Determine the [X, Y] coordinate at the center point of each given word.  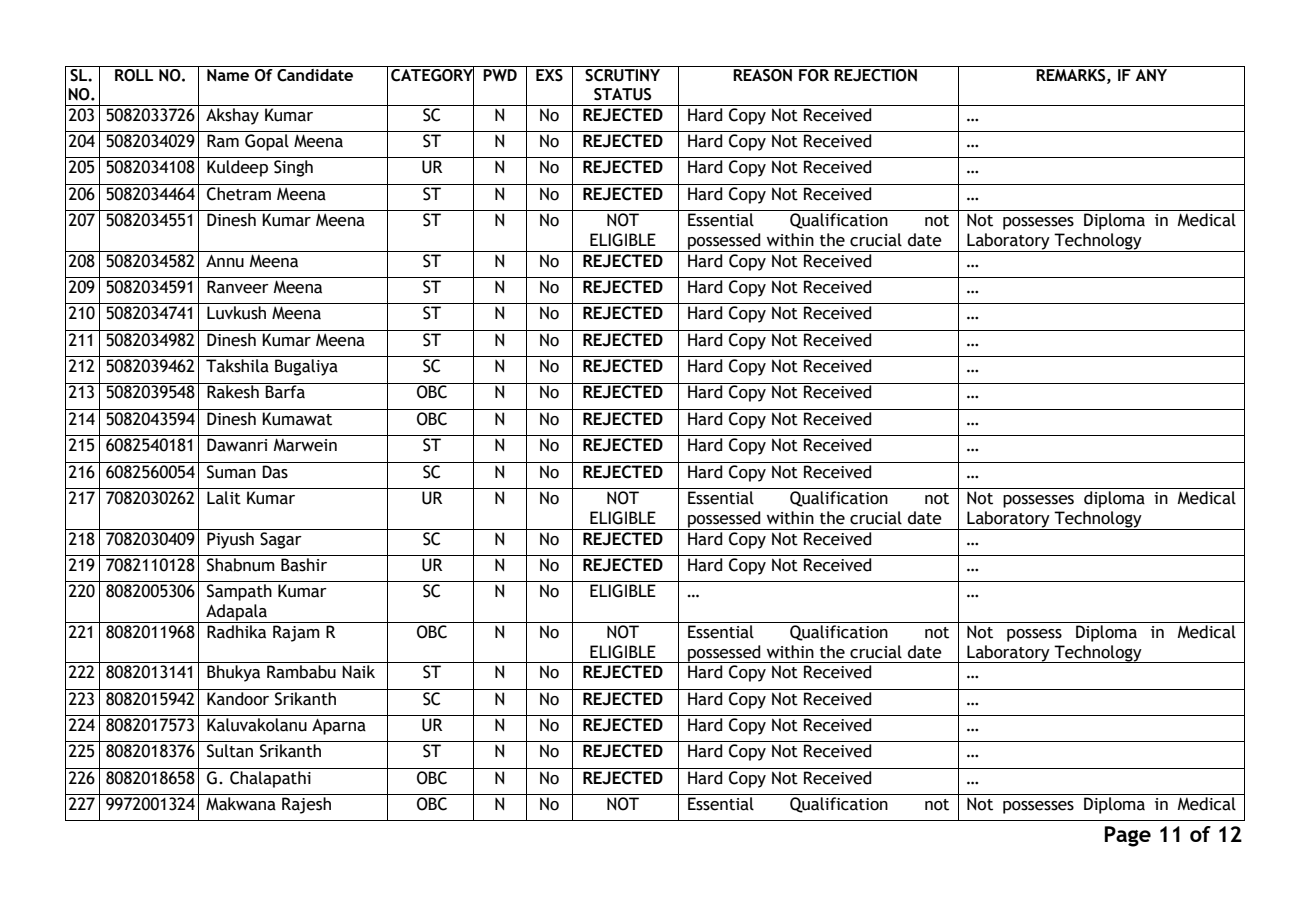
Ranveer [238, 287]
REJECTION [875, 75]
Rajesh [306, 805]
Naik [358, 672]
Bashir [304, 565]
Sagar [281, 540]
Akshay [232, 115]
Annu [225, 261]
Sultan [230, 751]
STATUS [622, 94]
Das [275, 472]
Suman [231, 472]
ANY [1151, 75]
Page [1127, 836]
